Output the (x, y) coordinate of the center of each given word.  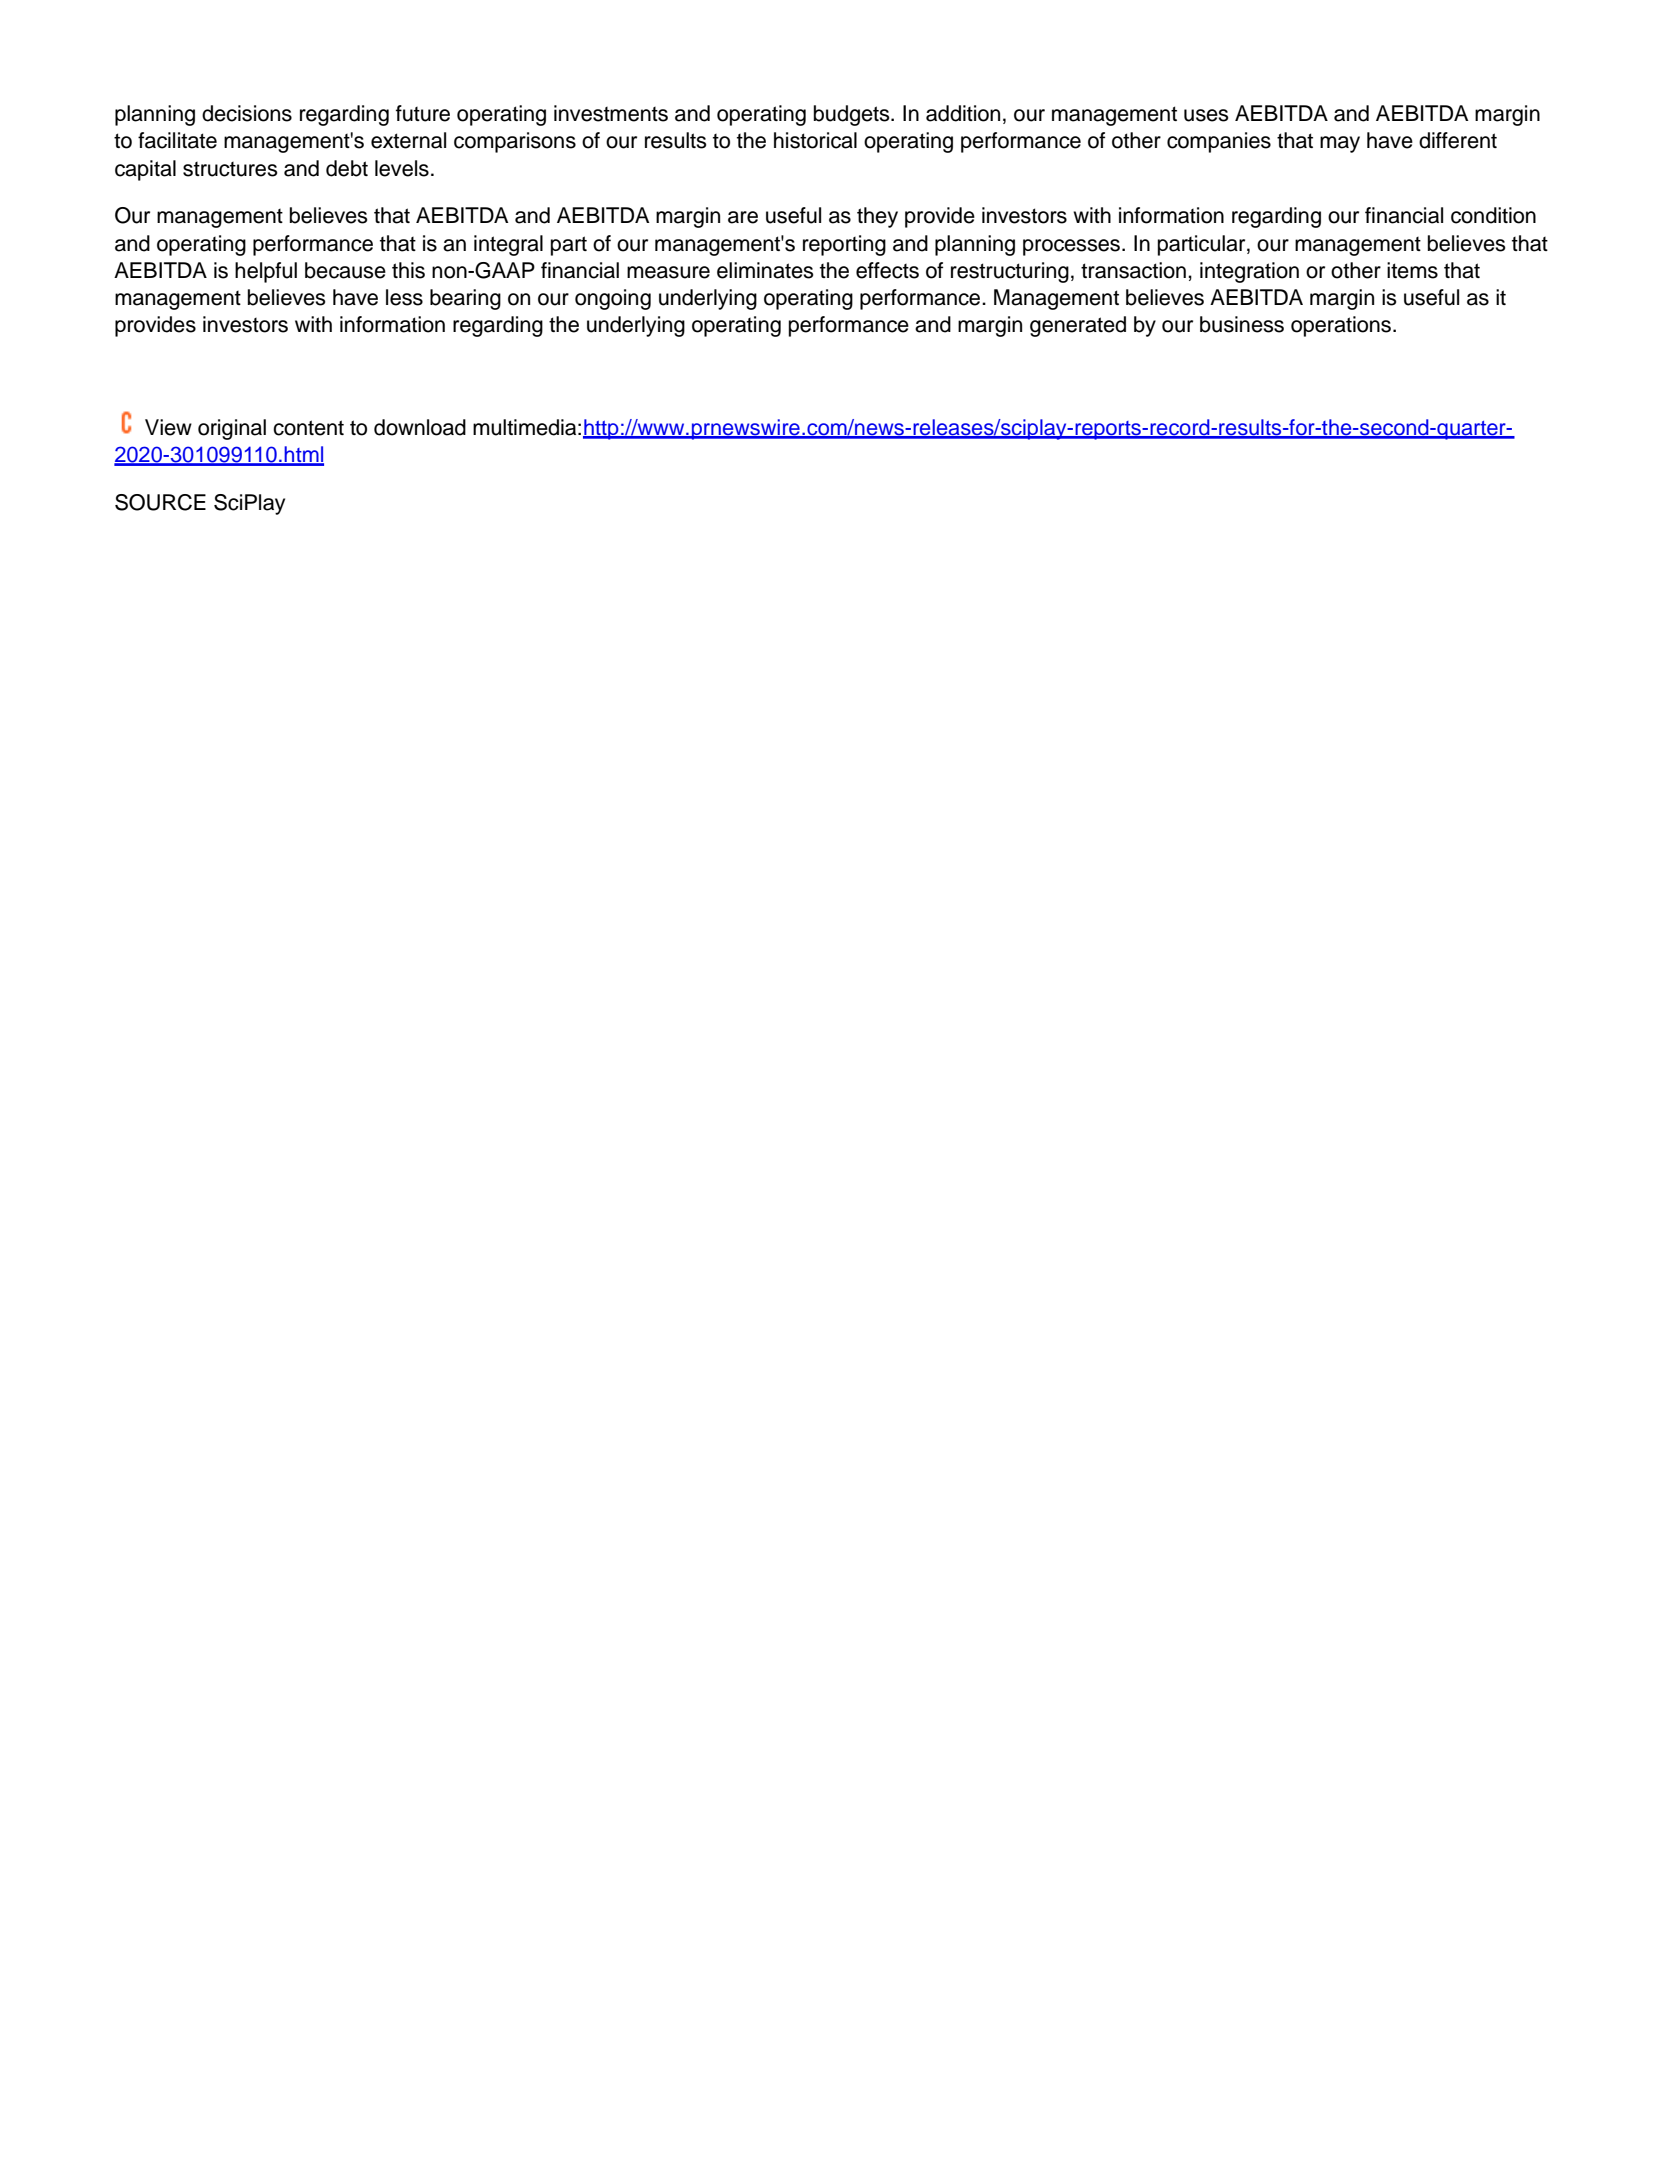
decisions (247, 113)
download (420, 427)
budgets (853, 115)
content (308, 428)
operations (1342, 326)
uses (1206, 115)
